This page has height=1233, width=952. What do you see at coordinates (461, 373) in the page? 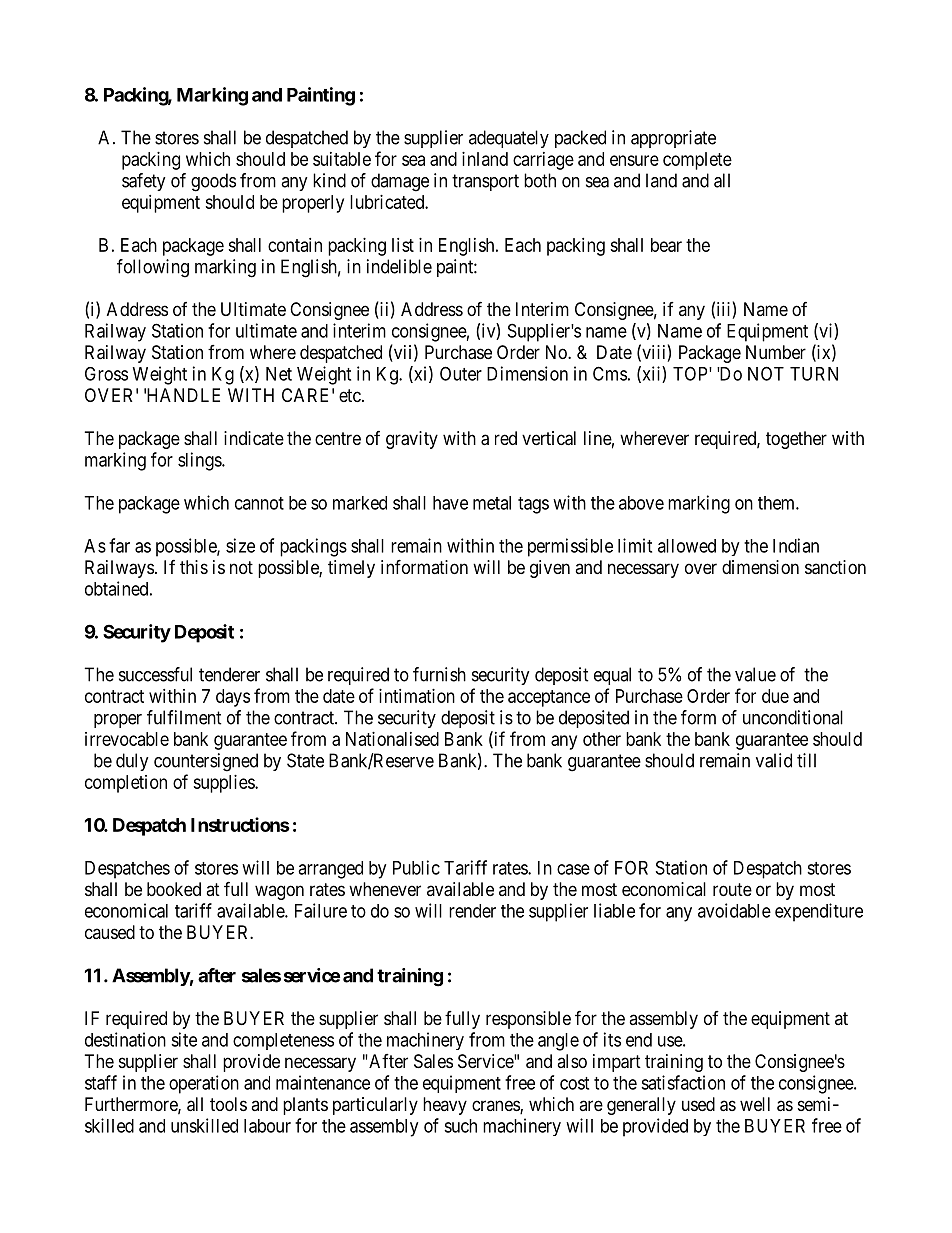
I see `Outer` at bounding box center [461, 373].
